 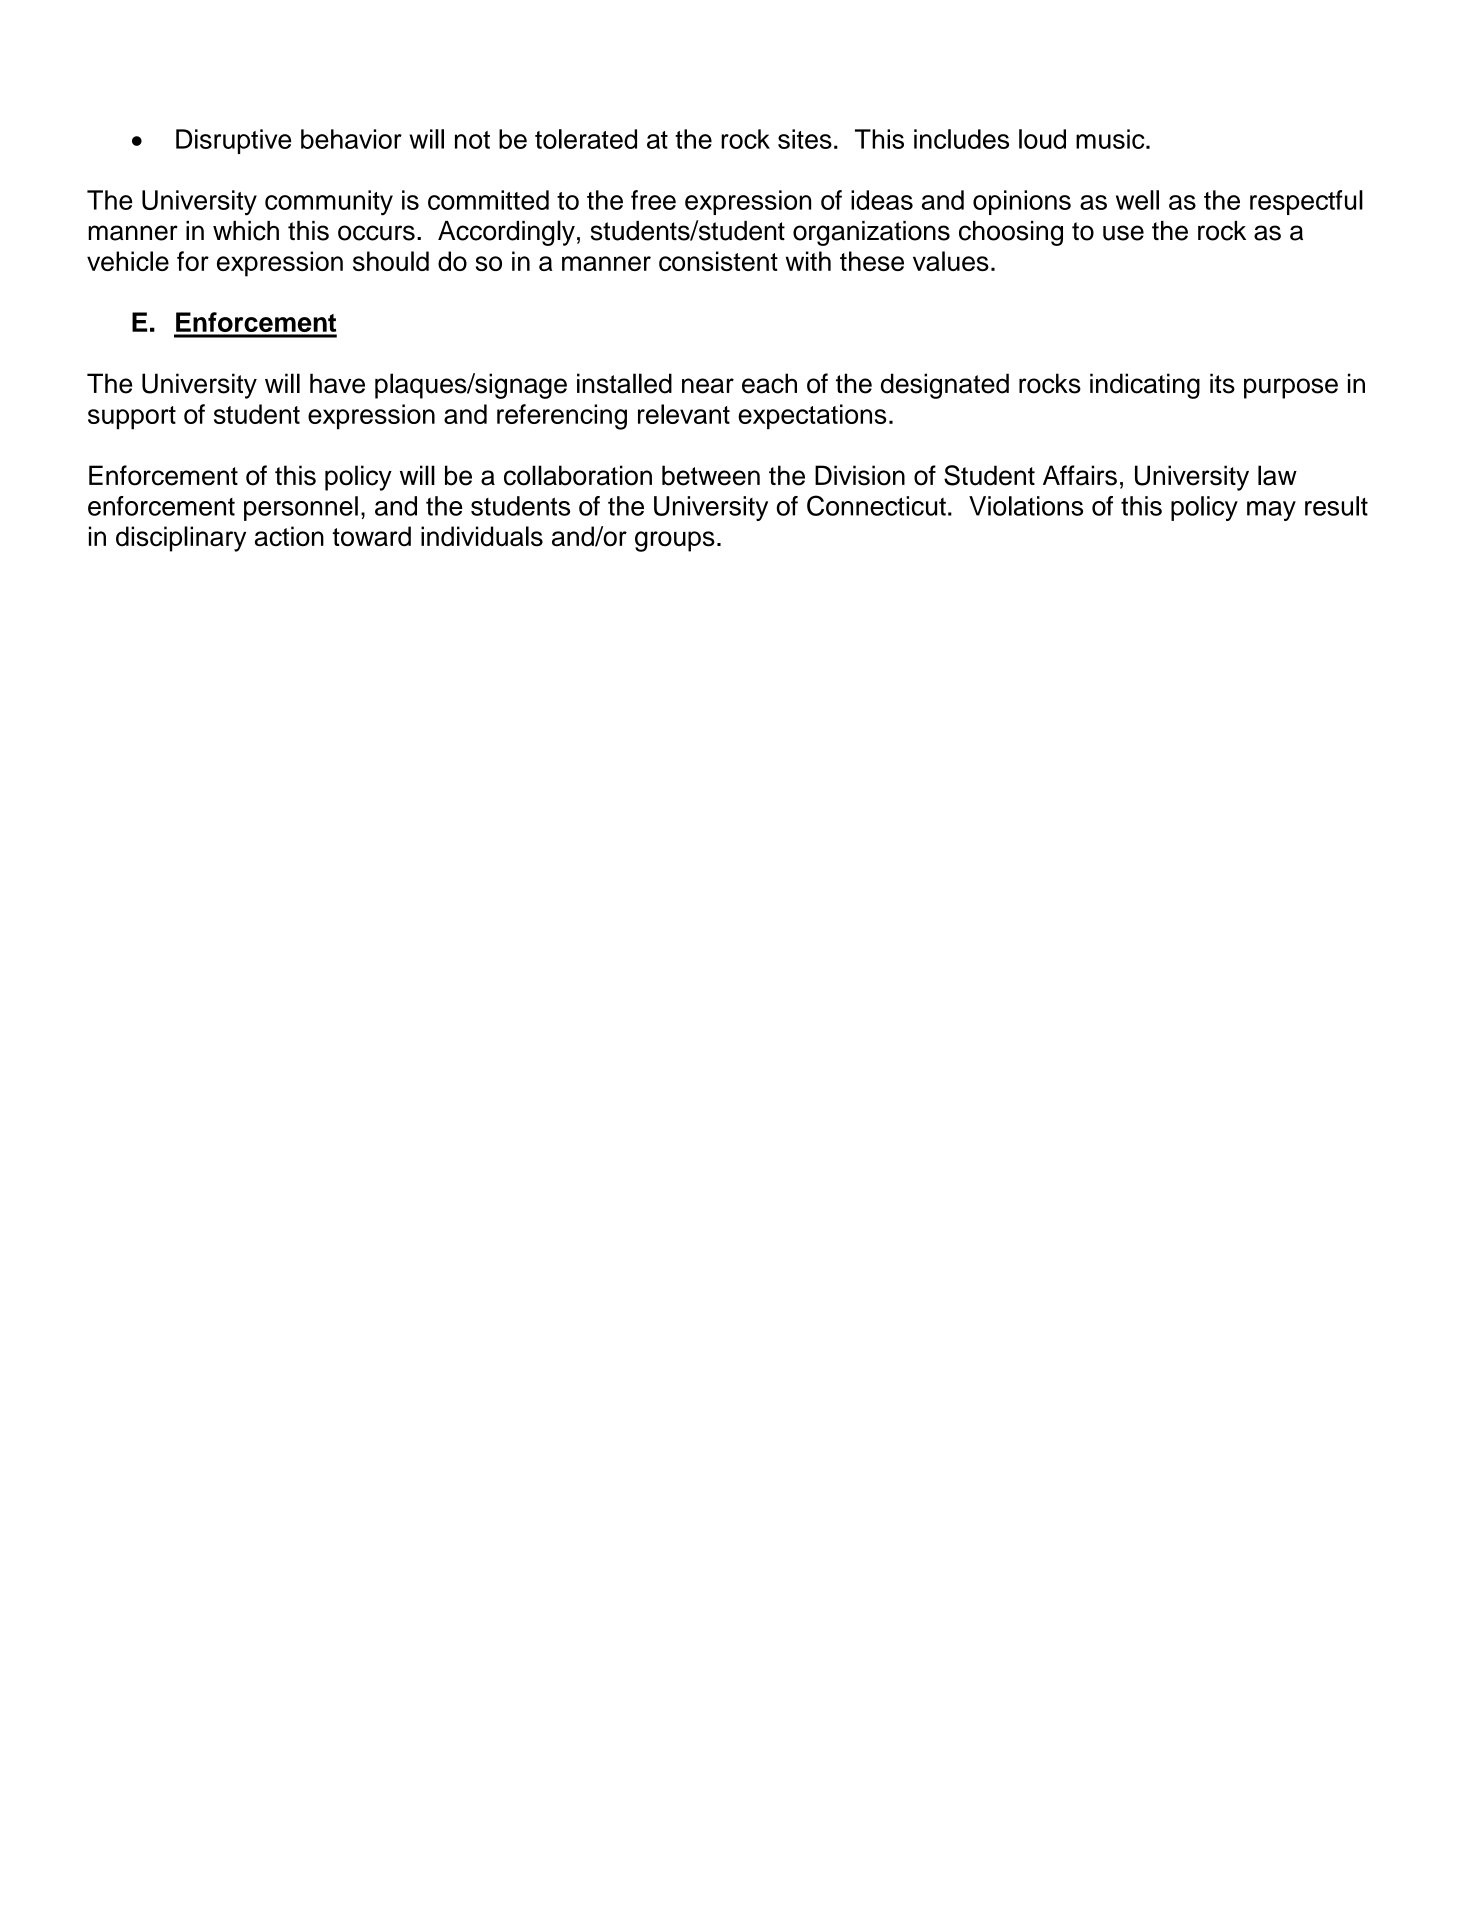 What do you see at coordinates (1111, 139) in the document?
I see `music` at bounding box center [1111, 139].
